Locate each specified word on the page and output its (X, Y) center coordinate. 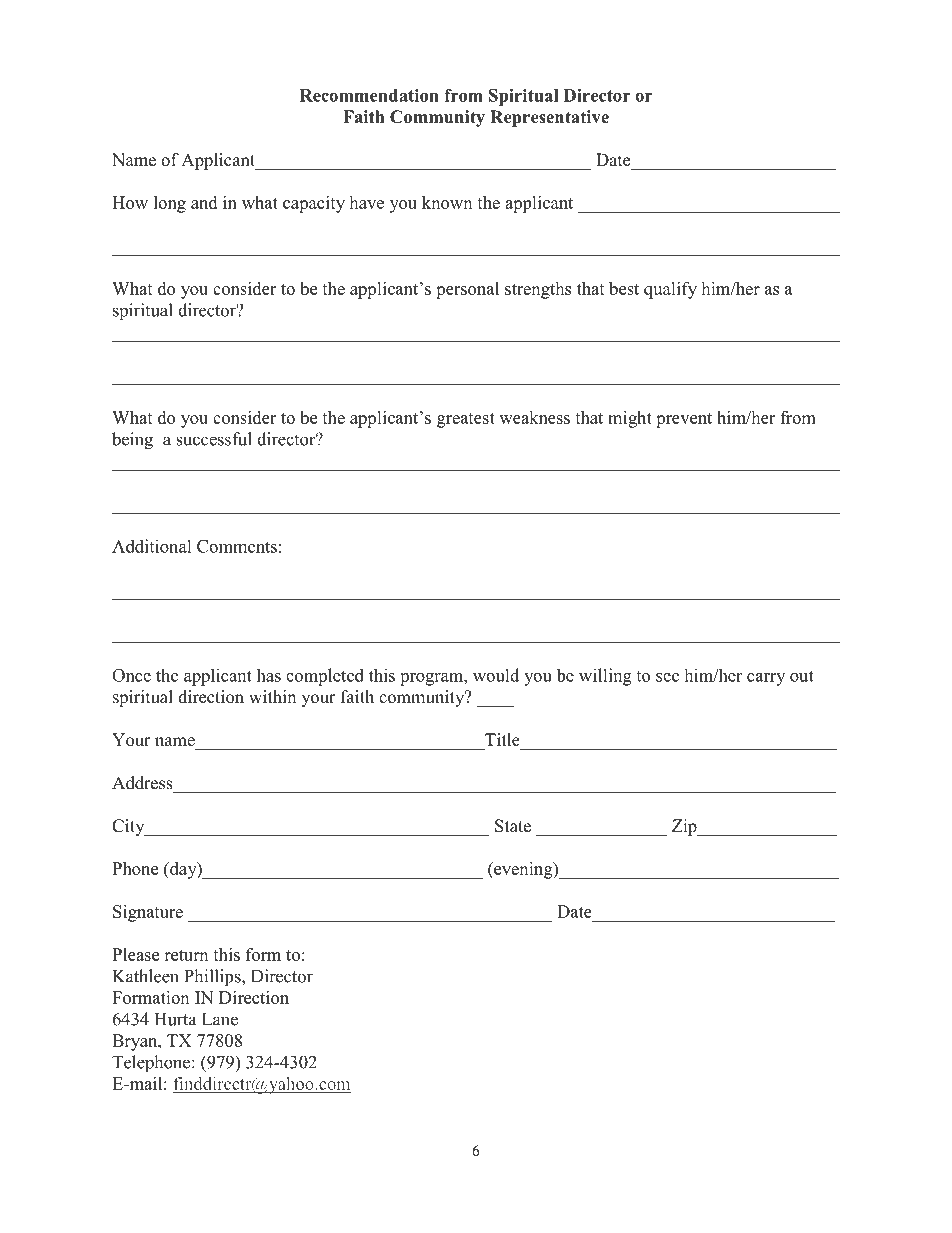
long (170, 204)
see (667, 677)
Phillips (213, 978)
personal (467, 290)
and (204, 202)
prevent (684, 420)
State (513, 826)
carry (766, 679)
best (624, 288)
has (269, 675)
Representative (549, 118)
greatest (466, 420)
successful (214, 439)
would (496, 675)
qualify (670, 290)
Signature (148, 913)
